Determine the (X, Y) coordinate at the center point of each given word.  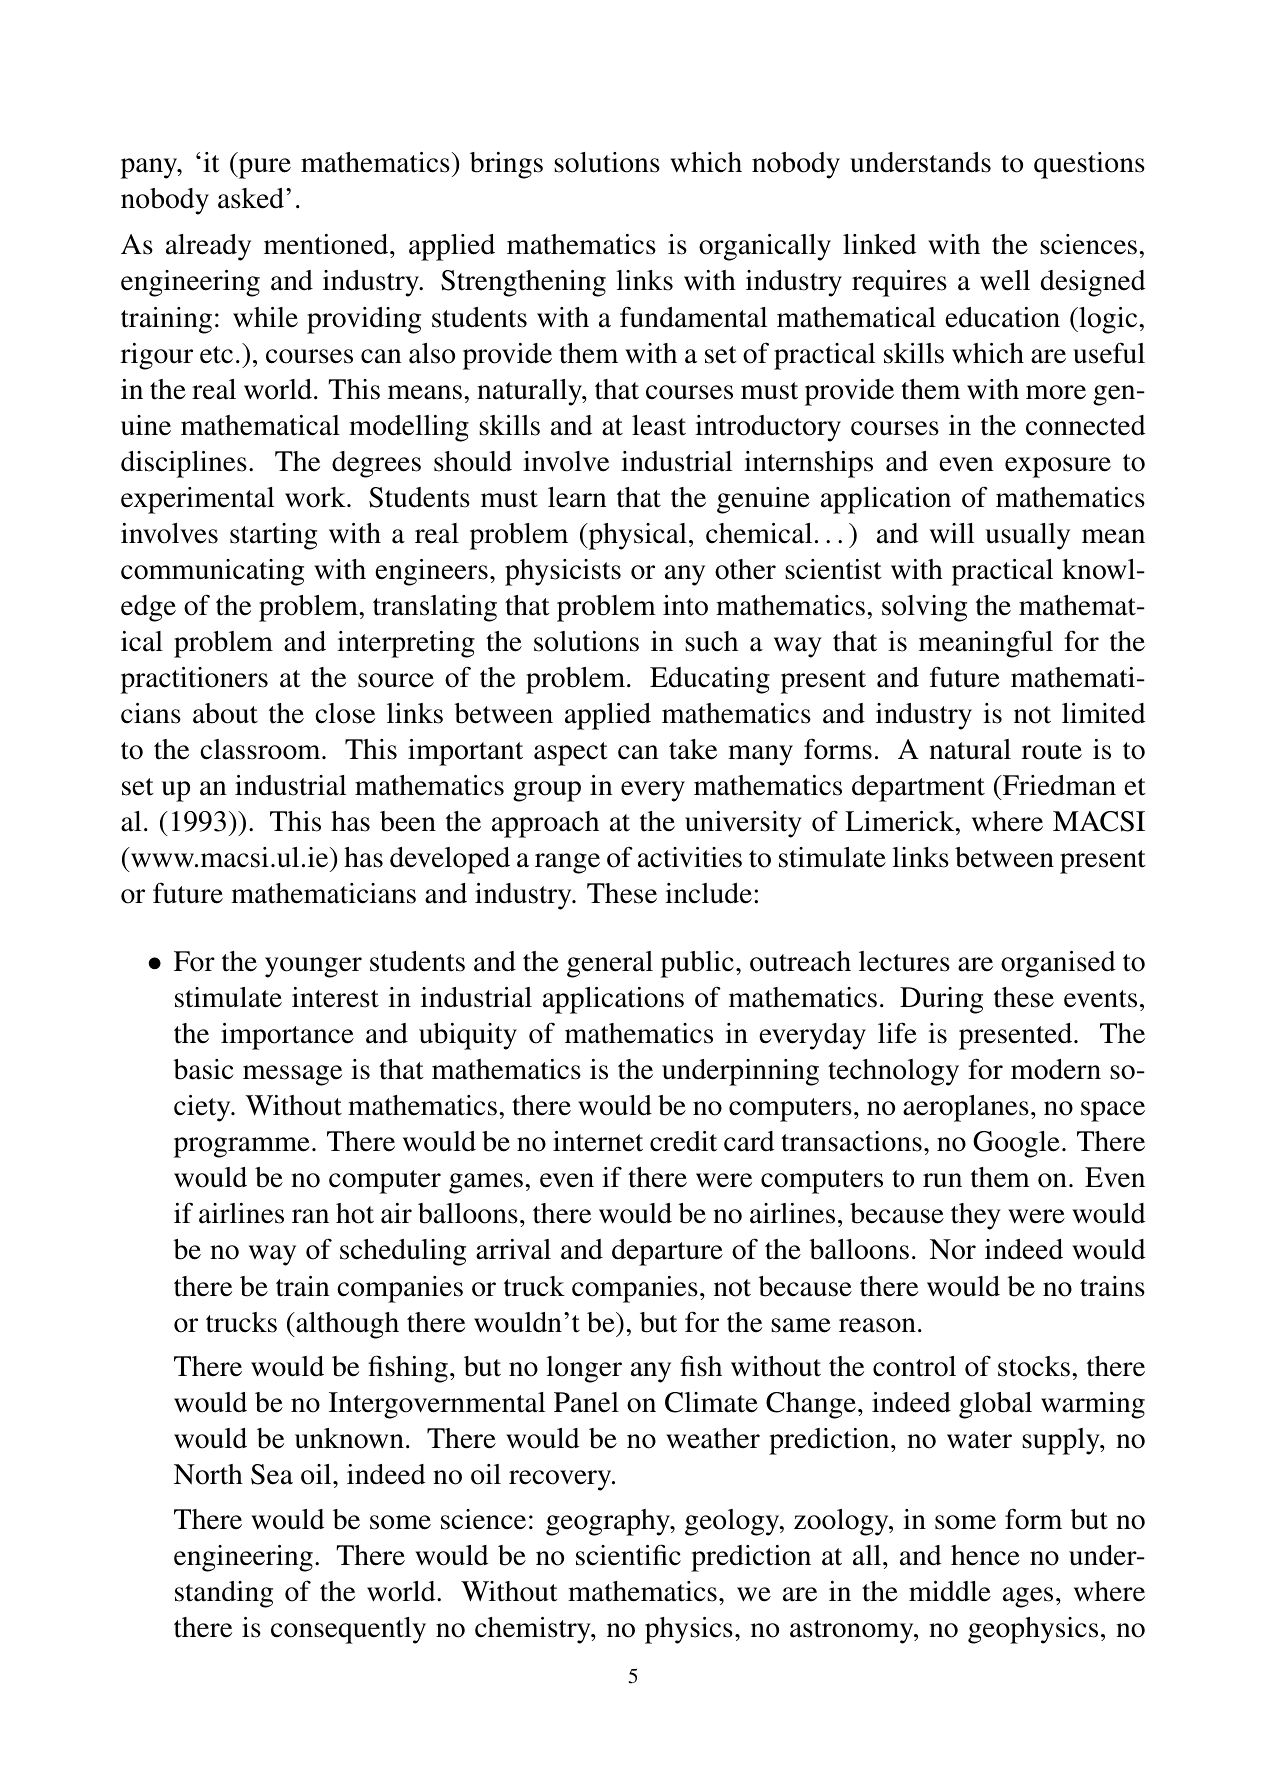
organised (1058, 964)
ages (1028, 1597)
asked (252, 198)
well (1005, 280)
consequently (348, 1630)
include (708, 893)
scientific (628, 1555)
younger (313, 967)
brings (506, 165)
